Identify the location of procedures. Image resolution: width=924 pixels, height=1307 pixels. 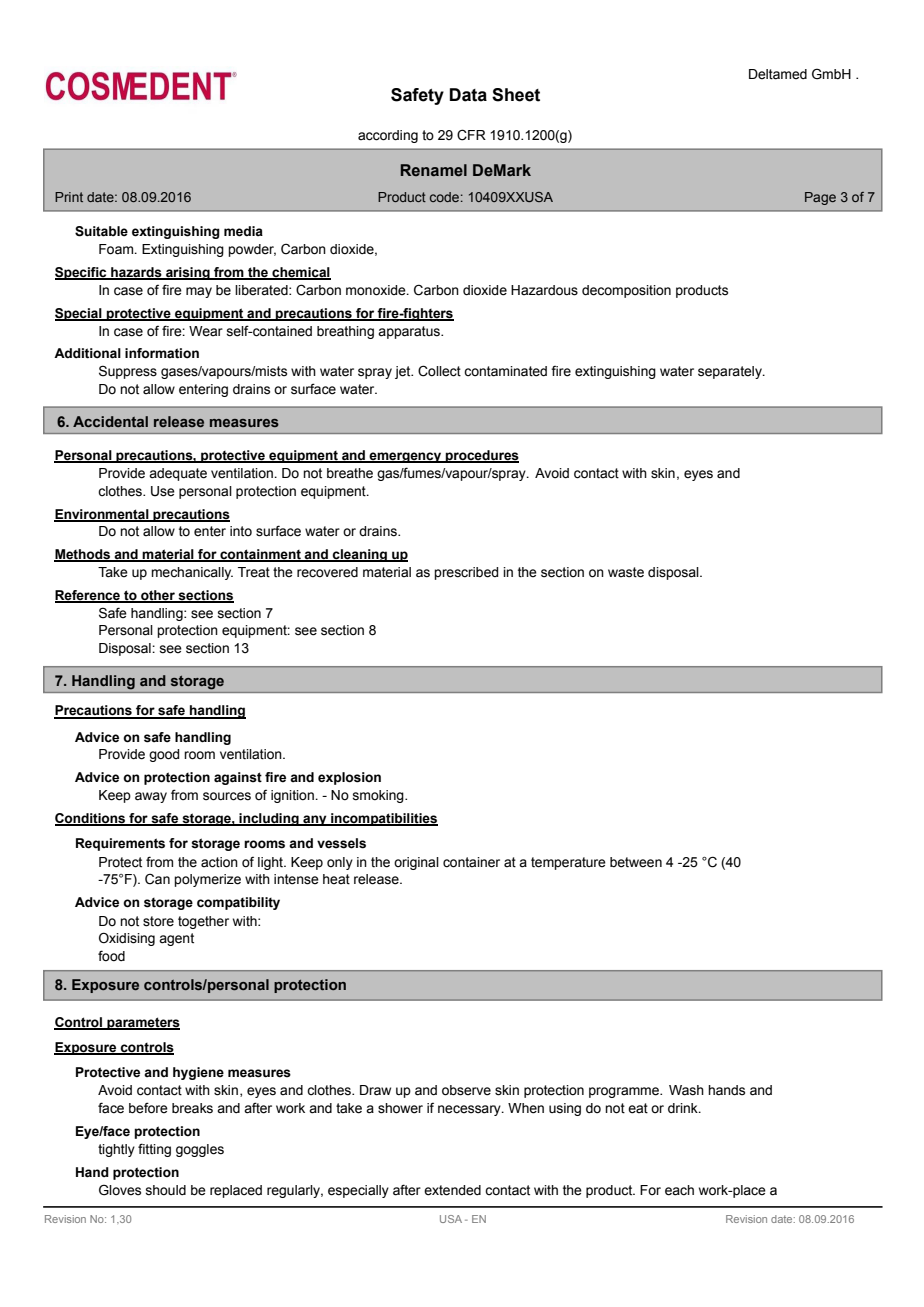
(481, 456).
